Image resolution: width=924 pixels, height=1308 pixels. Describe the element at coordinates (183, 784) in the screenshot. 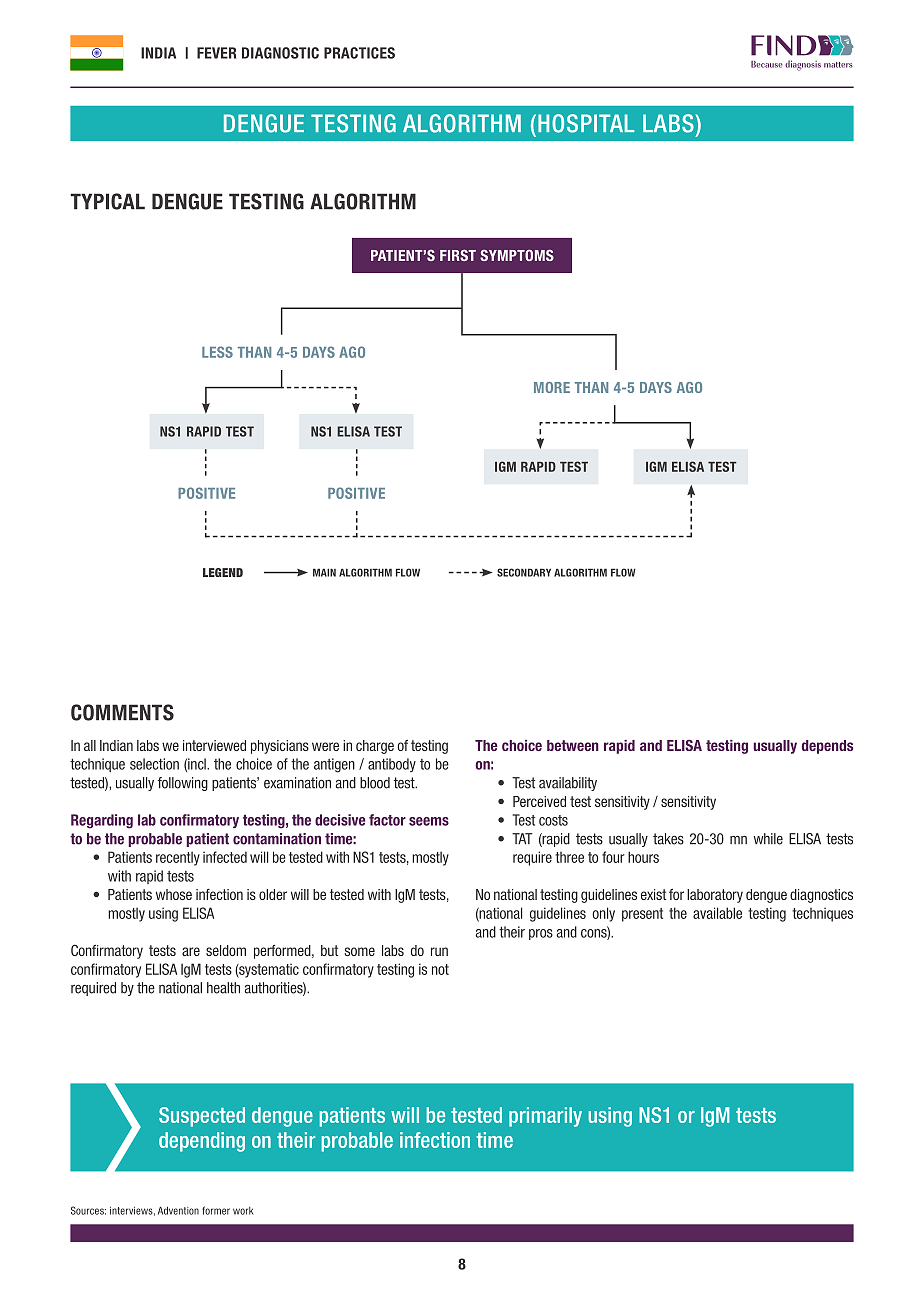

I see `following` at that location.
